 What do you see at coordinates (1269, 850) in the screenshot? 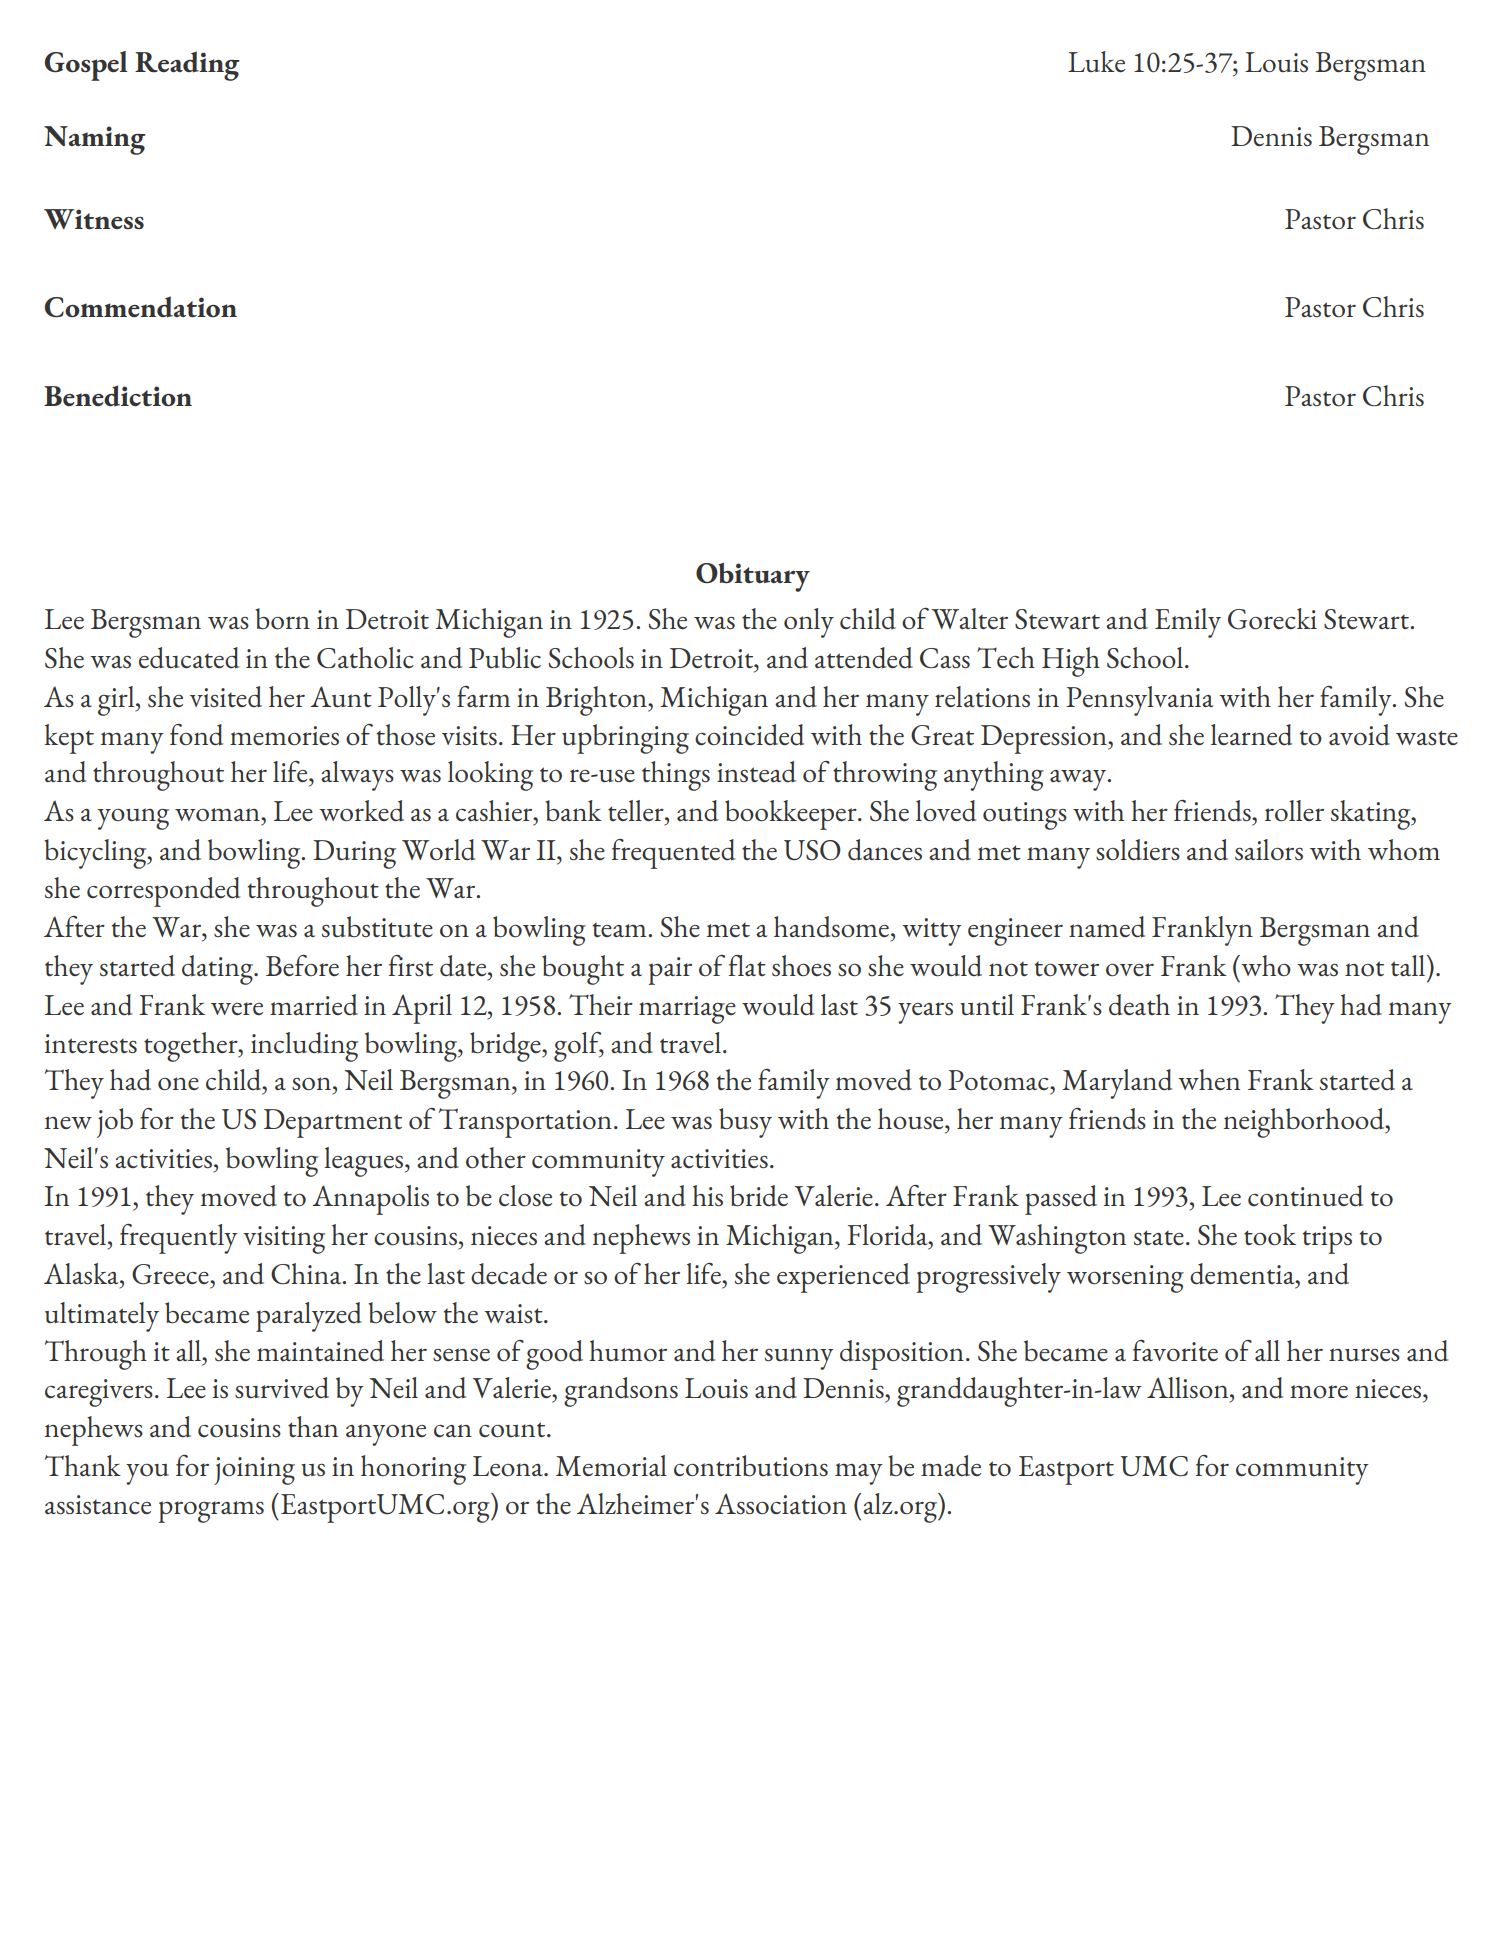
I see `sailors` at bounding box center [1269, 850].
